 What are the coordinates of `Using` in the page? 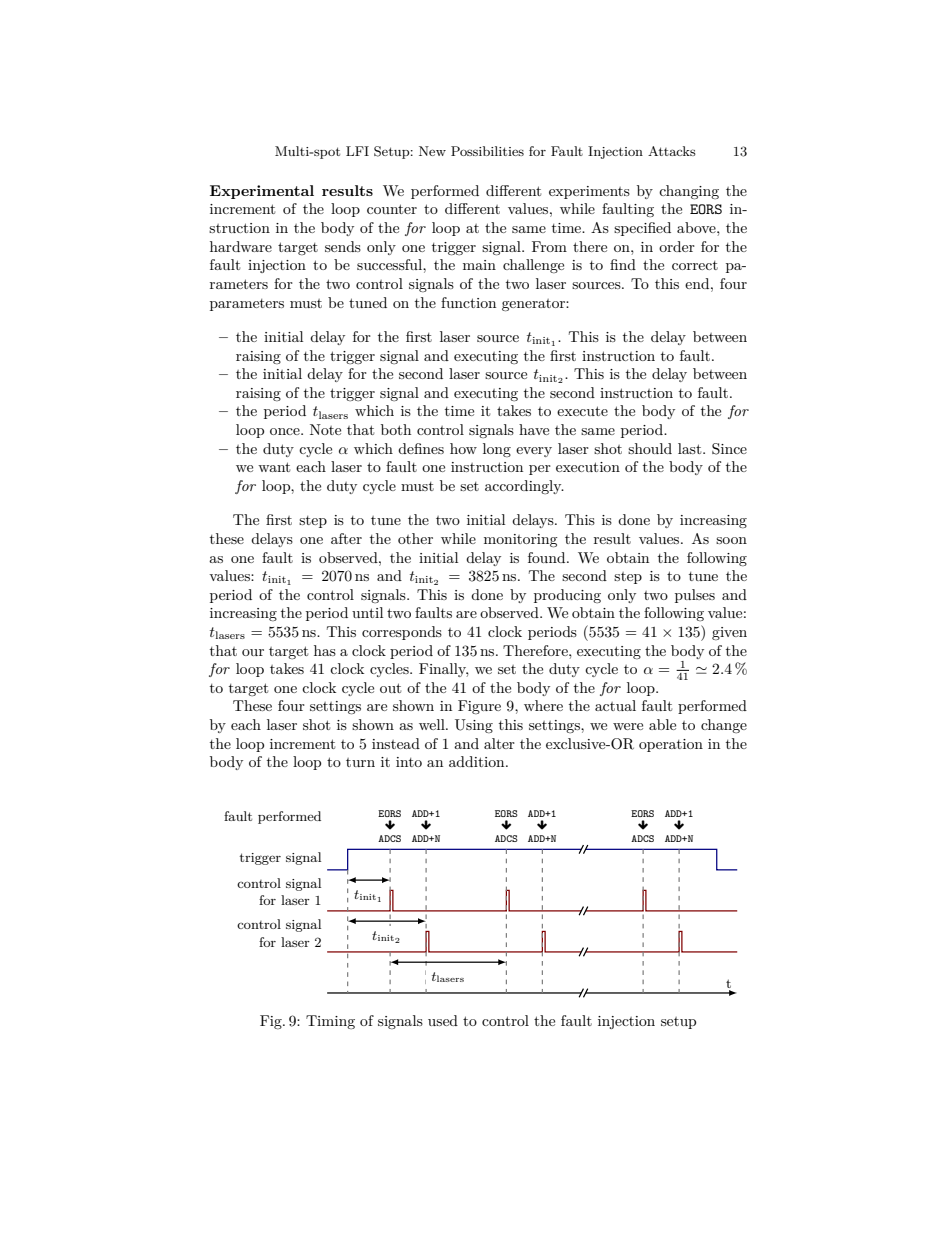 It's located at (474, 726).
